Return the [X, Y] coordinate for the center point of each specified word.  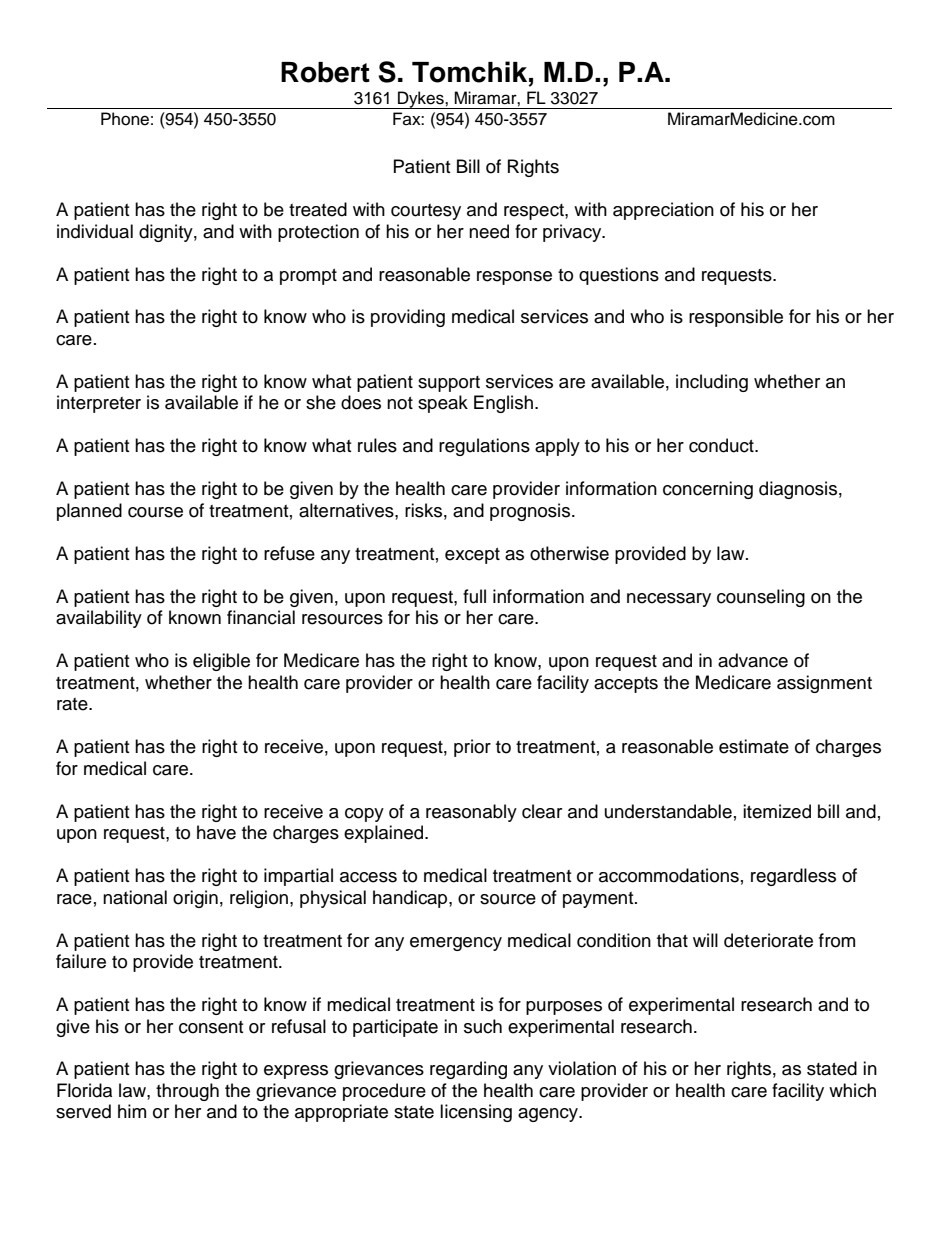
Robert [325, 72]
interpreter [99, 404]
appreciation [663, 211]
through [187, 1092]
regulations [484, 447]
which [852, 1090]
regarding [468, 1070]
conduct [722, 445]
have [216, 832]
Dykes [421, 100]
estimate [754, 746]
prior [472, 748]
